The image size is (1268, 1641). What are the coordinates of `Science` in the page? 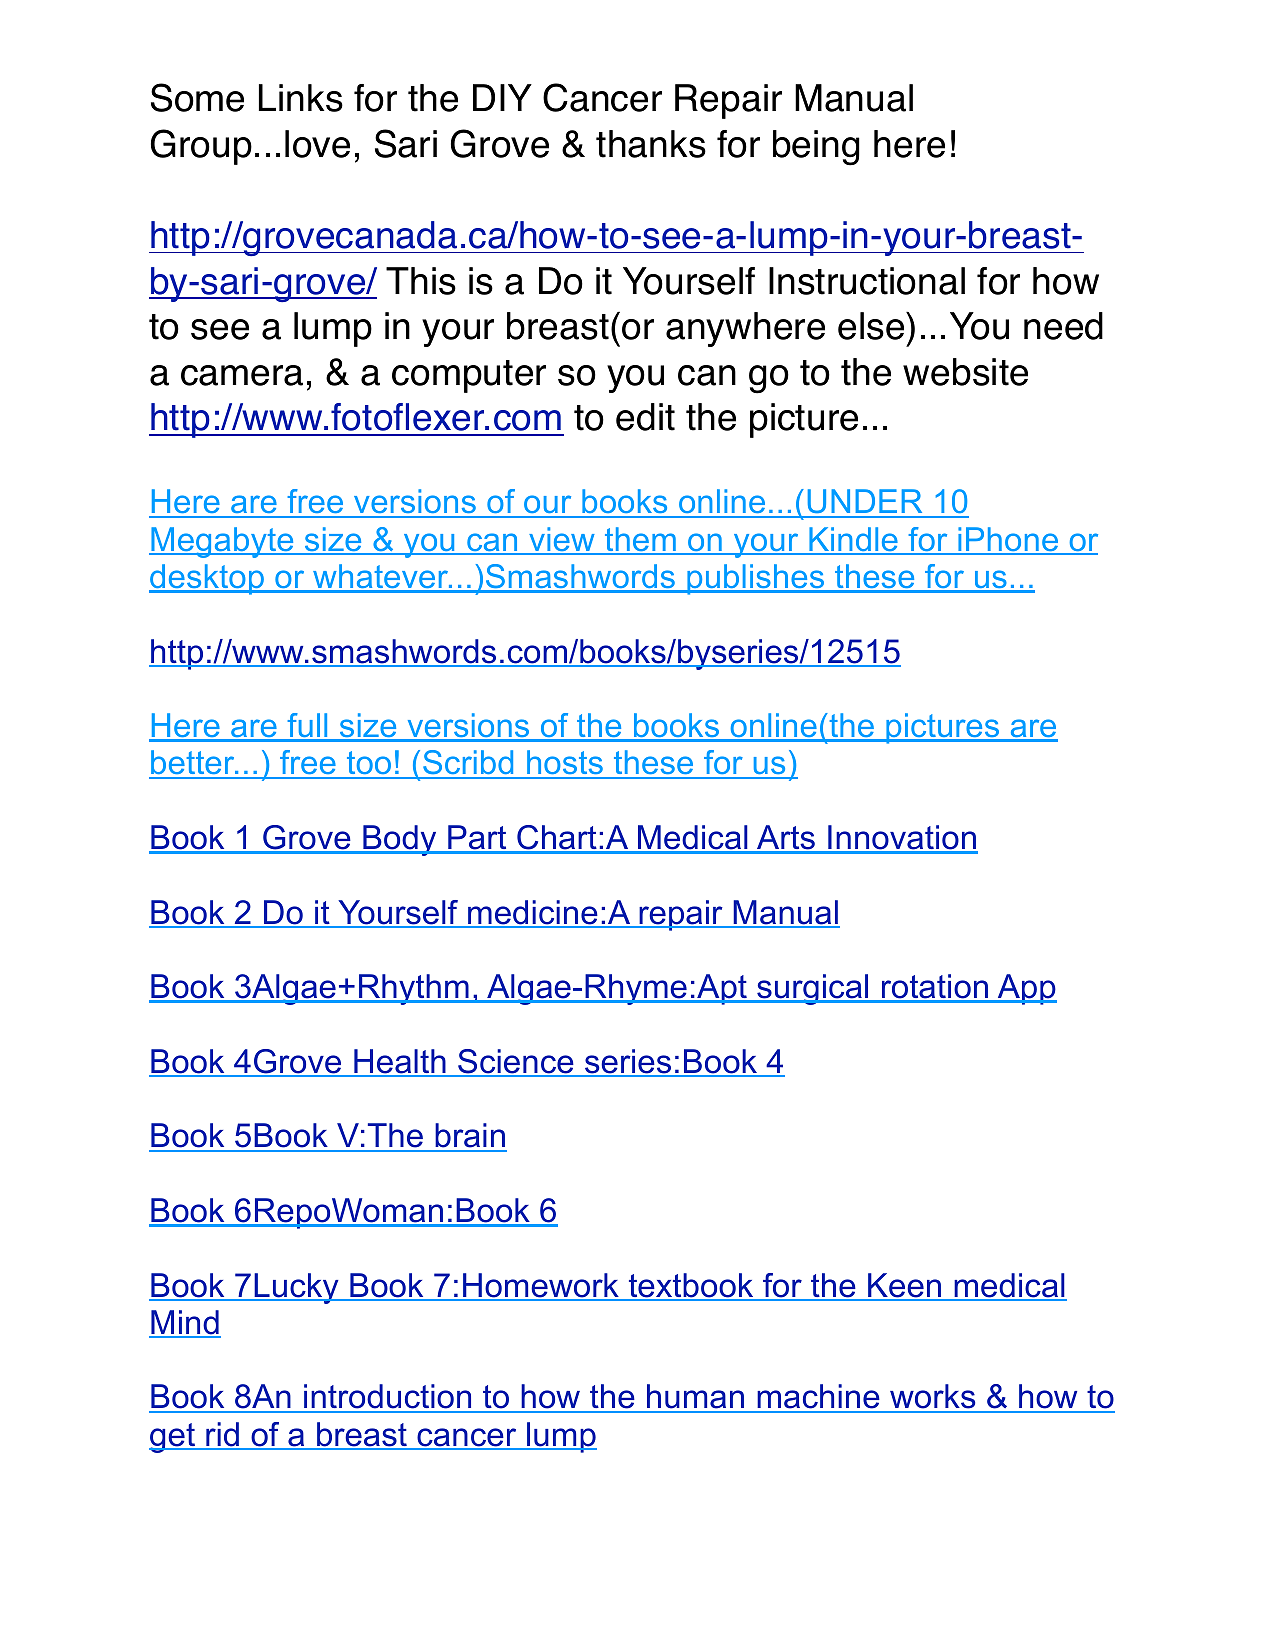 It's located at (516, 1062).
